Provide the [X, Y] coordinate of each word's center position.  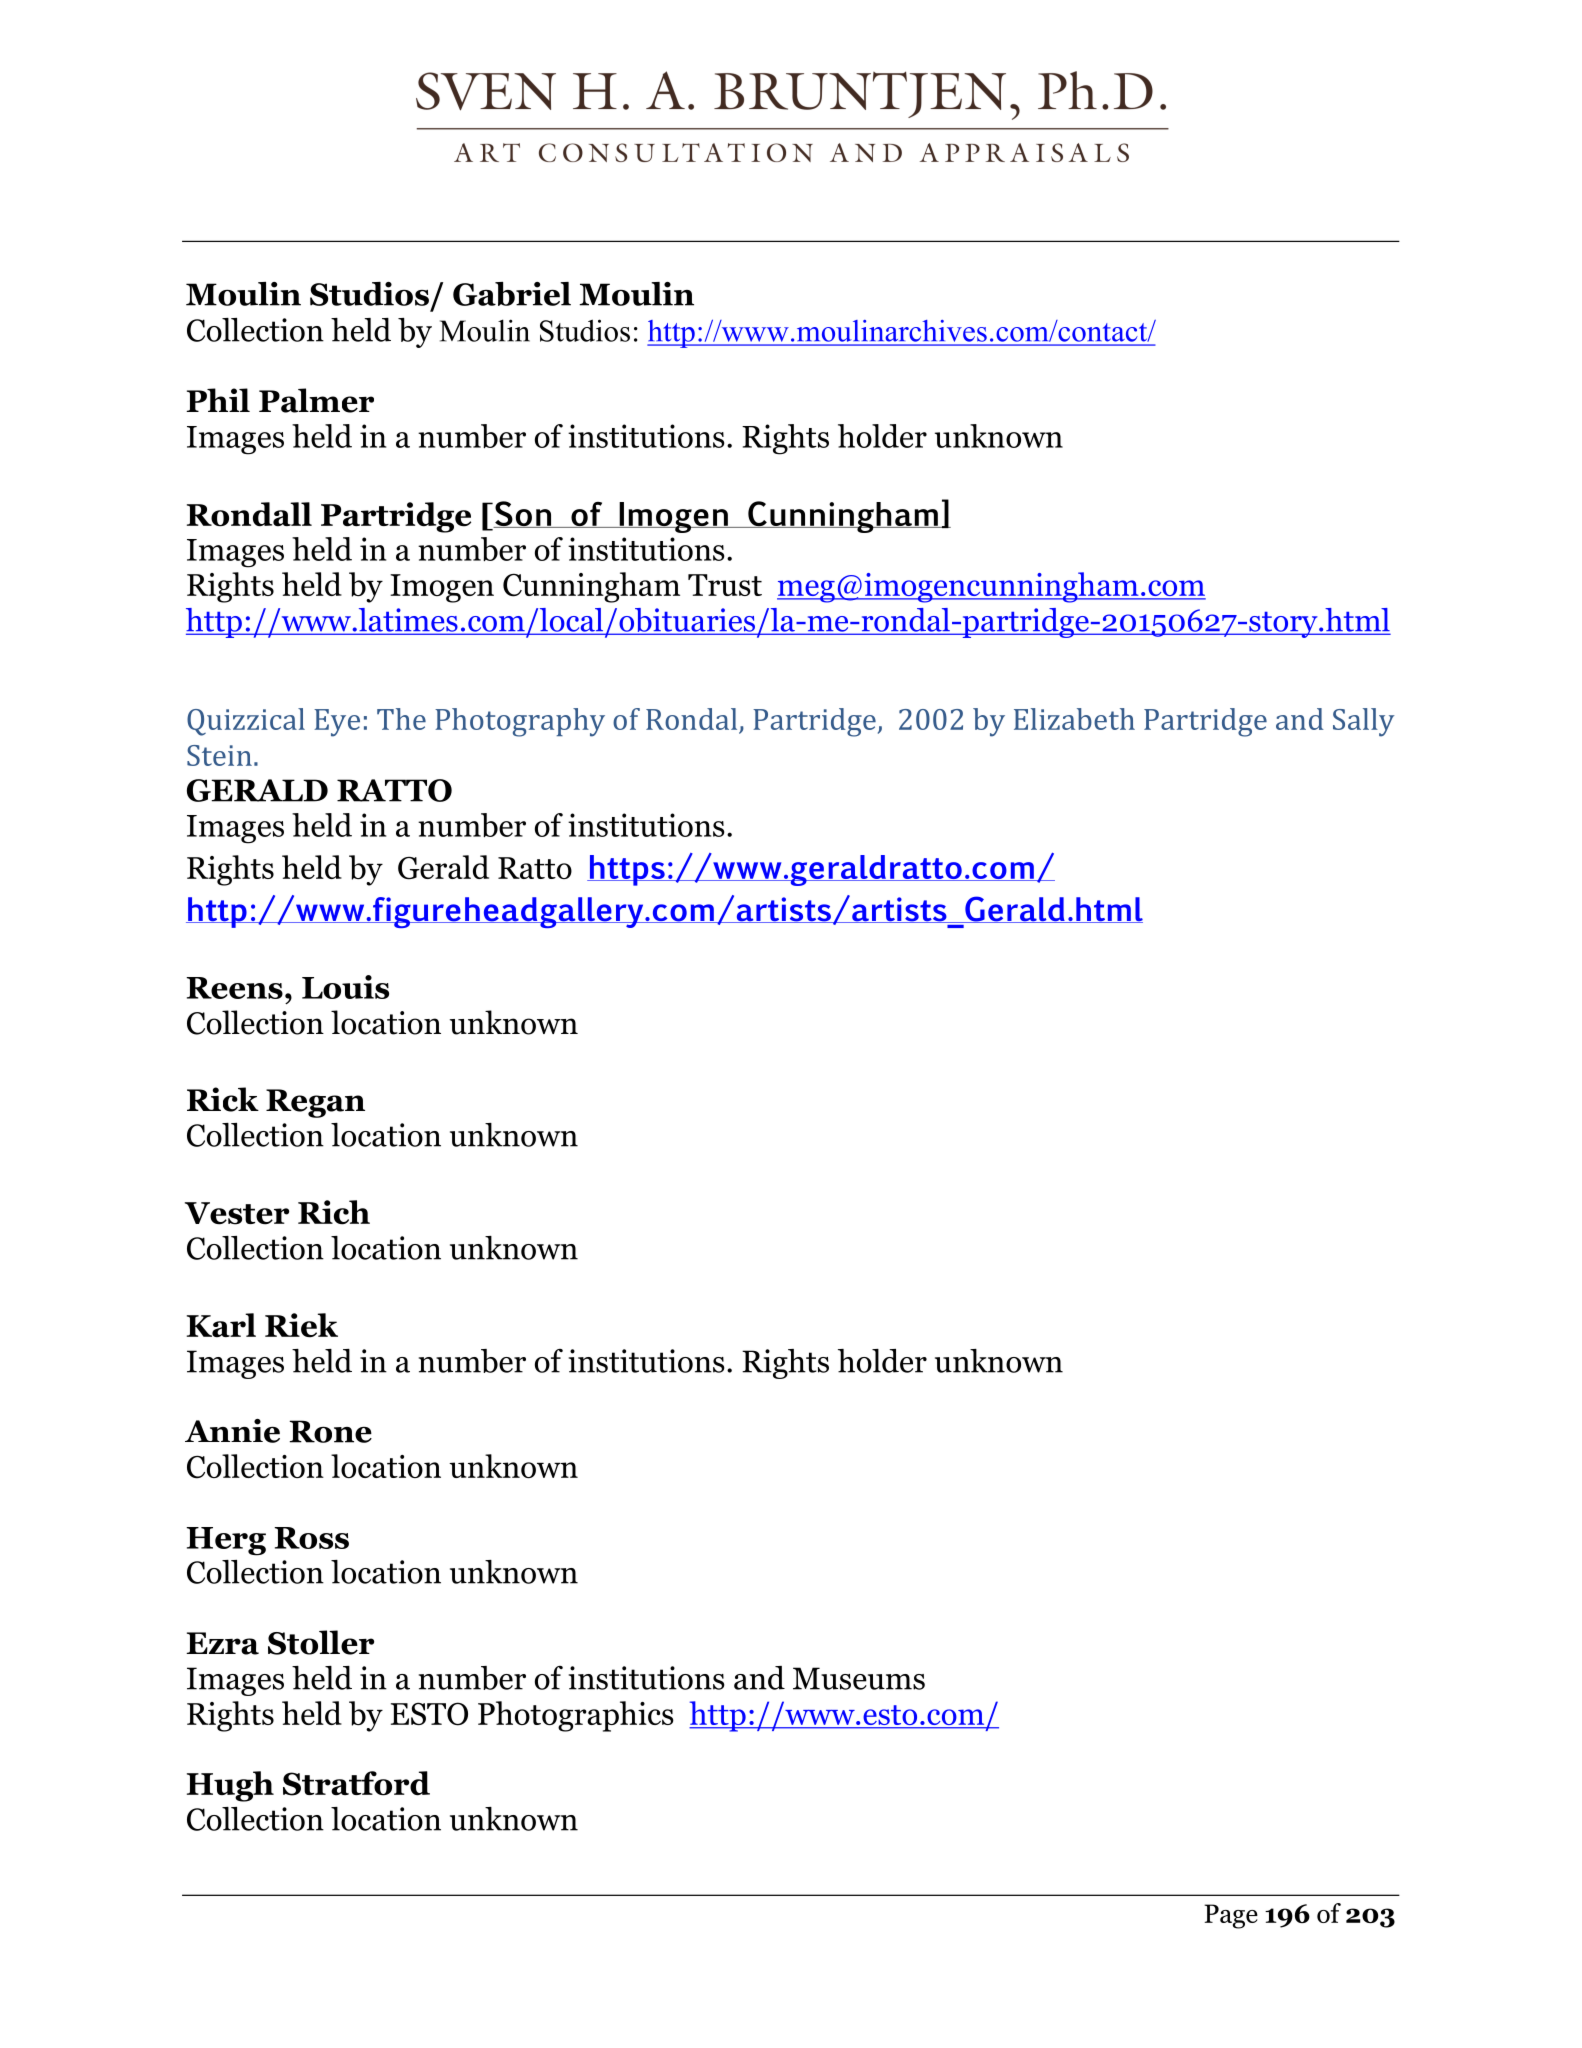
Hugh [230, 1786]
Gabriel [512, 294]
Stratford [356, 1783]
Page [1231, 1916]
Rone [330, 1431]
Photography [520, 722]
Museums [859, 1678]
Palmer [316, 400]
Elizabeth [1074, 719]
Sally [1364, 722]
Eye [337, 723]
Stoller [321, 1642]
